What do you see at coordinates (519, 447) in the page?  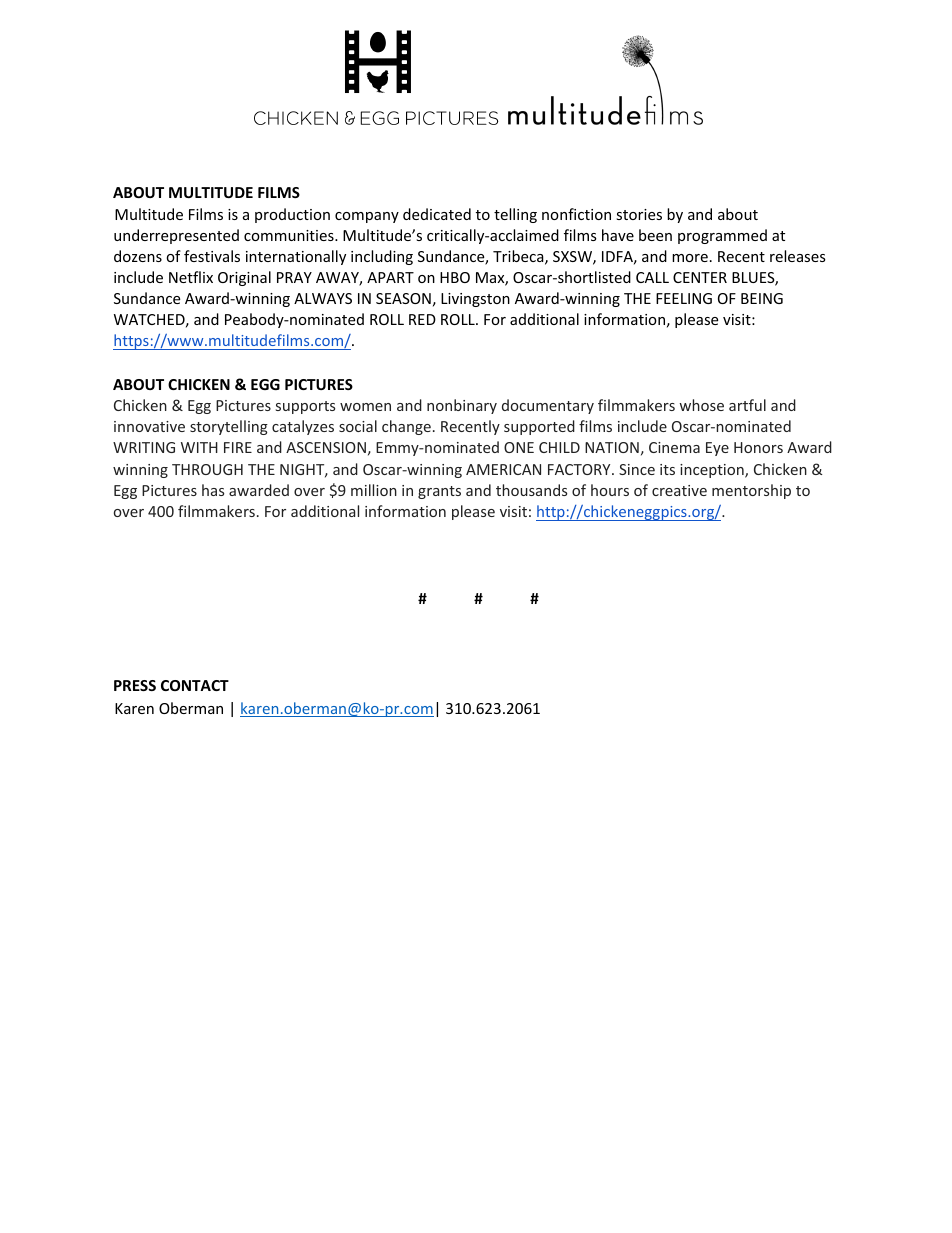 I see `ONE` at bounding box center [519, 447].
